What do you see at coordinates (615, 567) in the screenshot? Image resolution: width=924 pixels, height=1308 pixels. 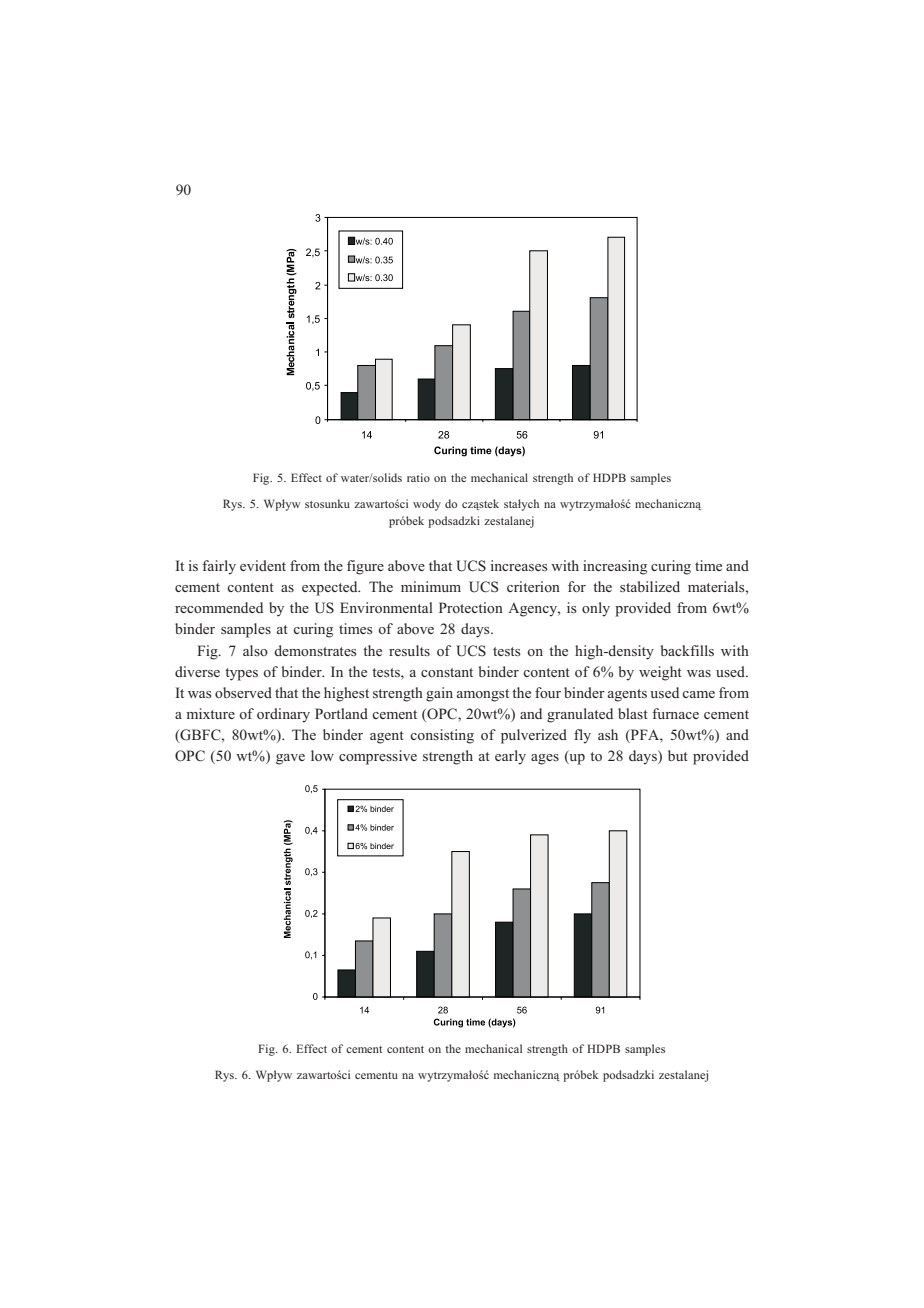 I see `increasing` at bounding box center [615, 567].
